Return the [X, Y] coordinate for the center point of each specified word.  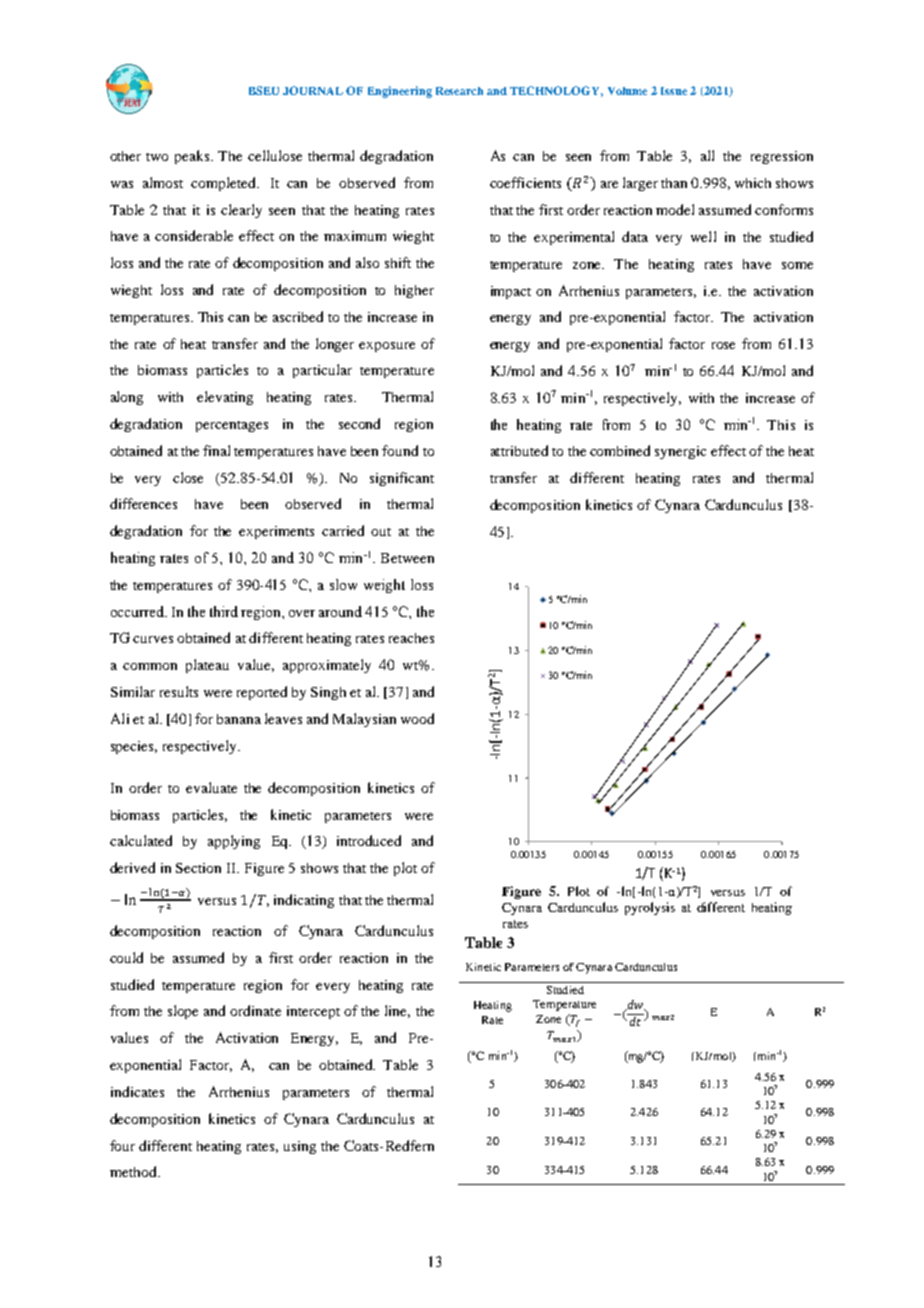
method [134, 1171]
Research [459, 91]
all [707, 155]
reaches [411, 638]
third [224, 611]
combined [620, 450]
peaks [193, 157]
